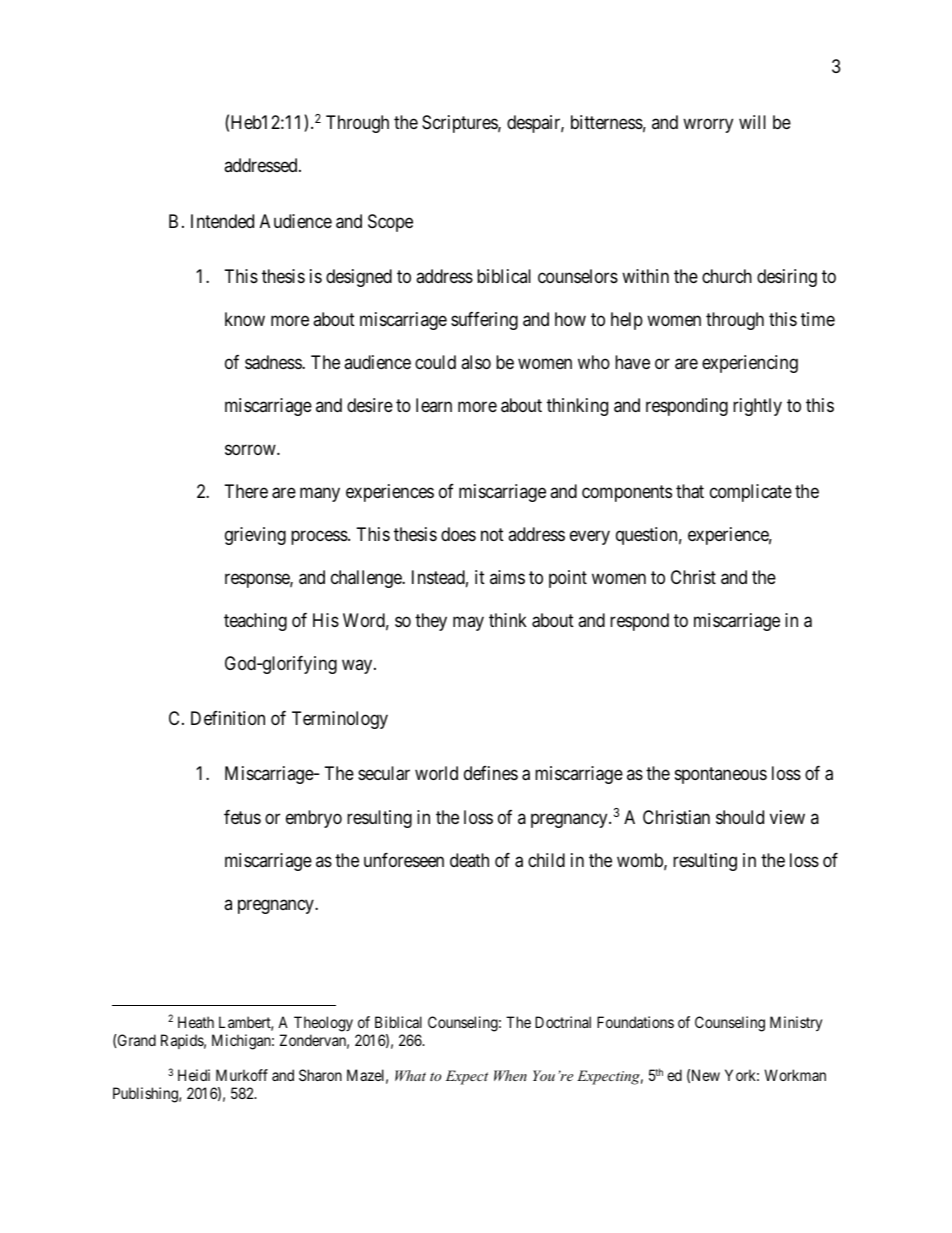 The width and height of the screenshot is (952, 1233). What do you see at coordinates (245, 319) in the screenshot?
I see `know` at bounding box center [245, 319].
